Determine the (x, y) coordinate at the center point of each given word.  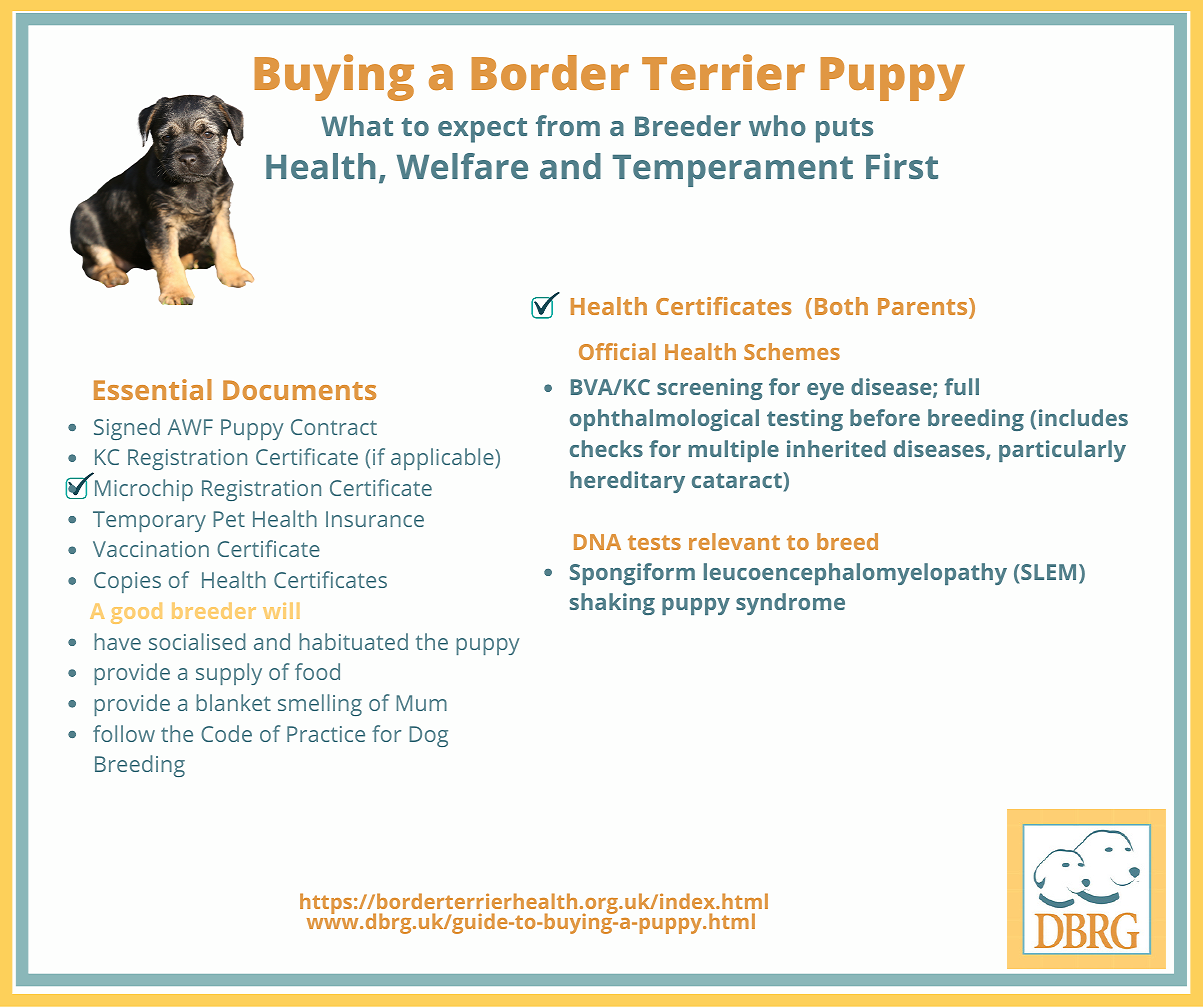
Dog (429, 736)
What (357, 125)
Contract (334, 427)
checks (606, 448)
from (568, 125)
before (885, 417)
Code (226, 733)
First (902, 166)
